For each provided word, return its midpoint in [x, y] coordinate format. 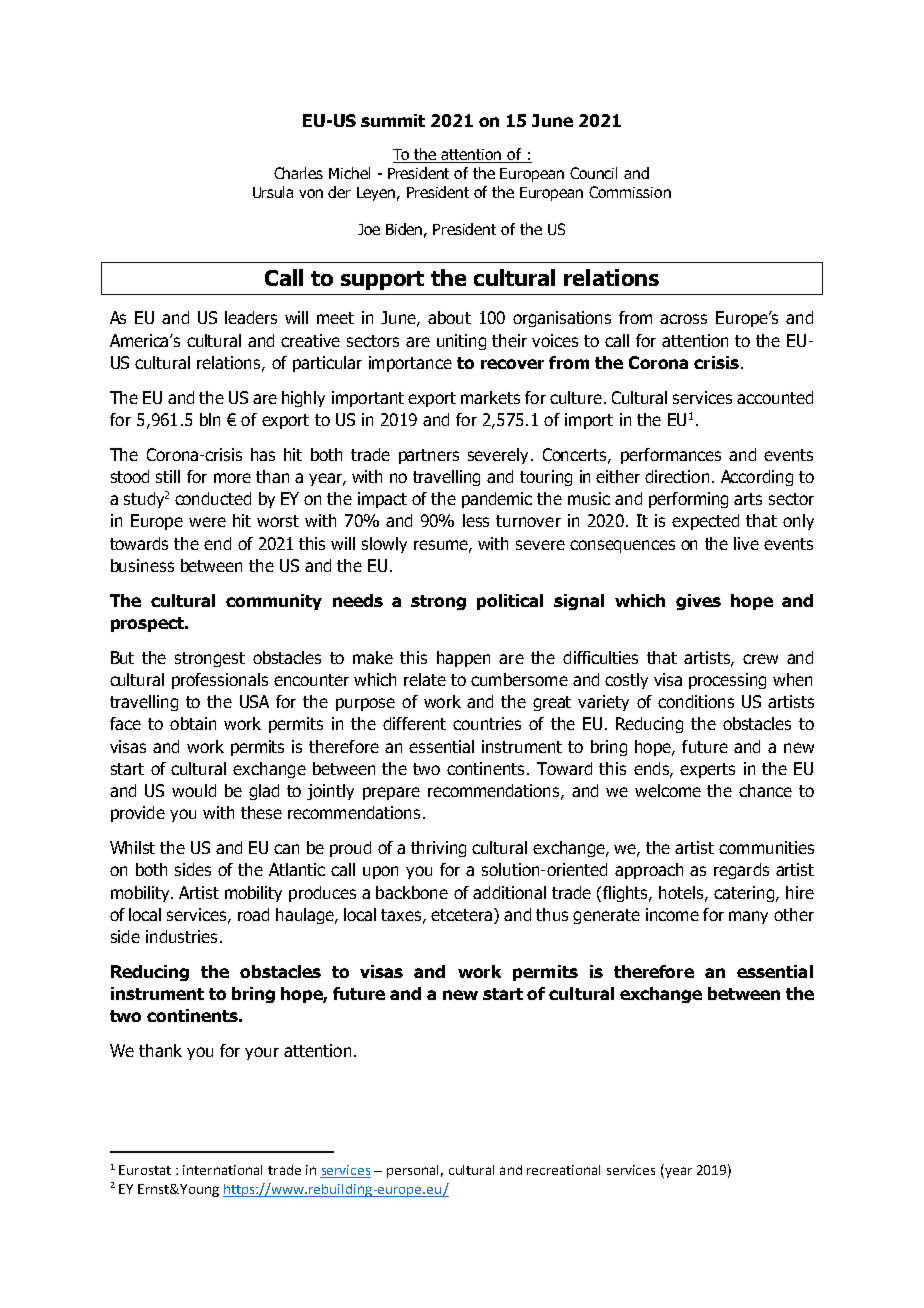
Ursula [273, 192]
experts [707, 770]
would [194, 790]
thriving [438, 849]
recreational [563, 1170]
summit [393, 120]
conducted [213, 498]
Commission [630, 192]
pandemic [497, 500]
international [222, 1170]
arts [748, 499]
